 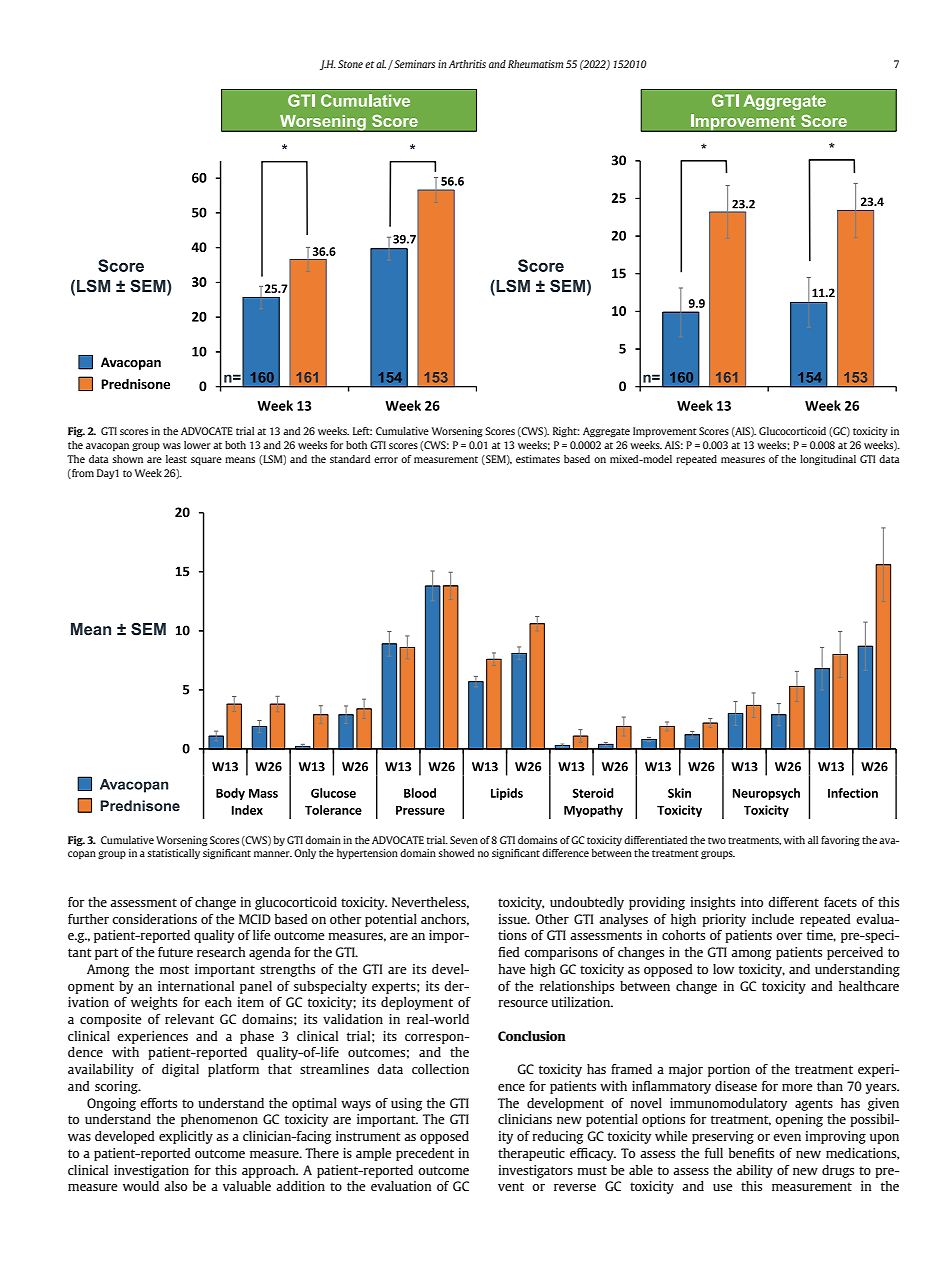 What do you see at coordinates (799, 1120) in the image?
I see `opening` at bounding box center [799, 1120].
